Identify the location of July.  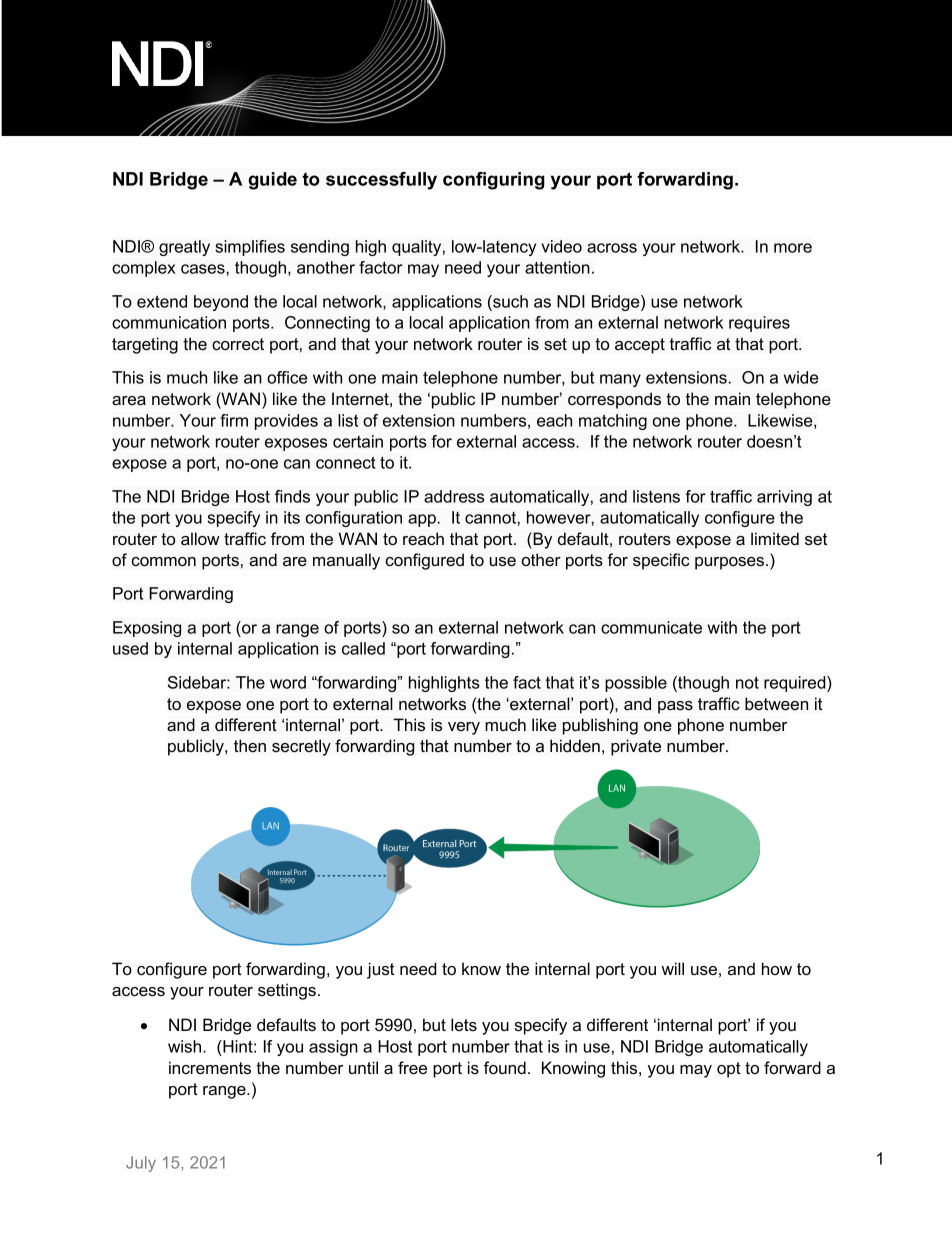
(141, 1164).
